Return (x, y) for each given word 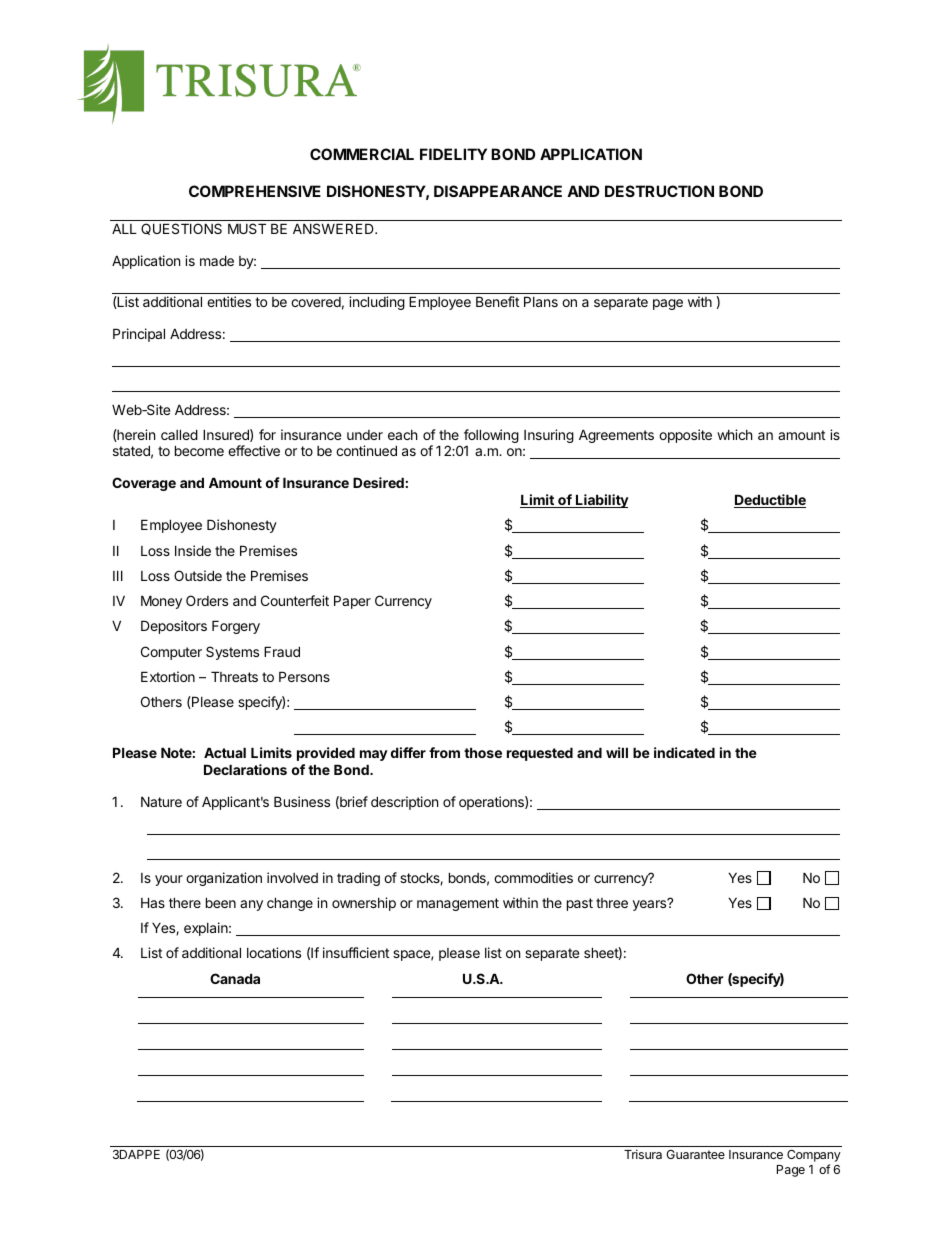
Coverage (144, 484)
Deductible (770, 501)
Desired (378, 482)
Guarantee (695, 1154)
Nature (161, 801)
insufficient (356, 952)
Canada (235, 978)
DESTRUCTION (659, 191)
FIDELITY (453, 154)
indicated (684, 752)
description (404, 803)
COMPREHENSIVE (255, 191)
